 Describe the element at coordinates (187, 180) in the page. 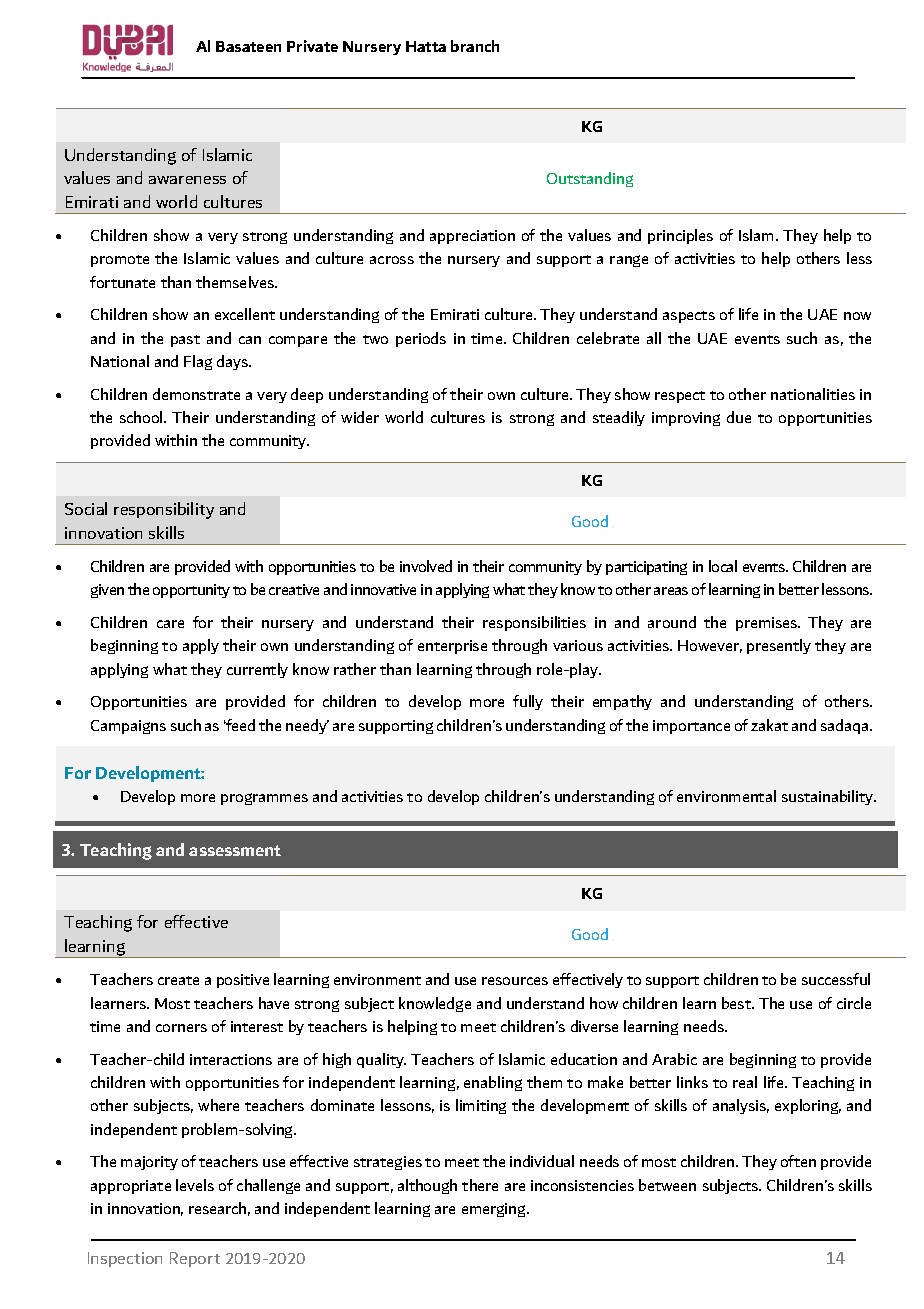

I see `awareness` at that location.
